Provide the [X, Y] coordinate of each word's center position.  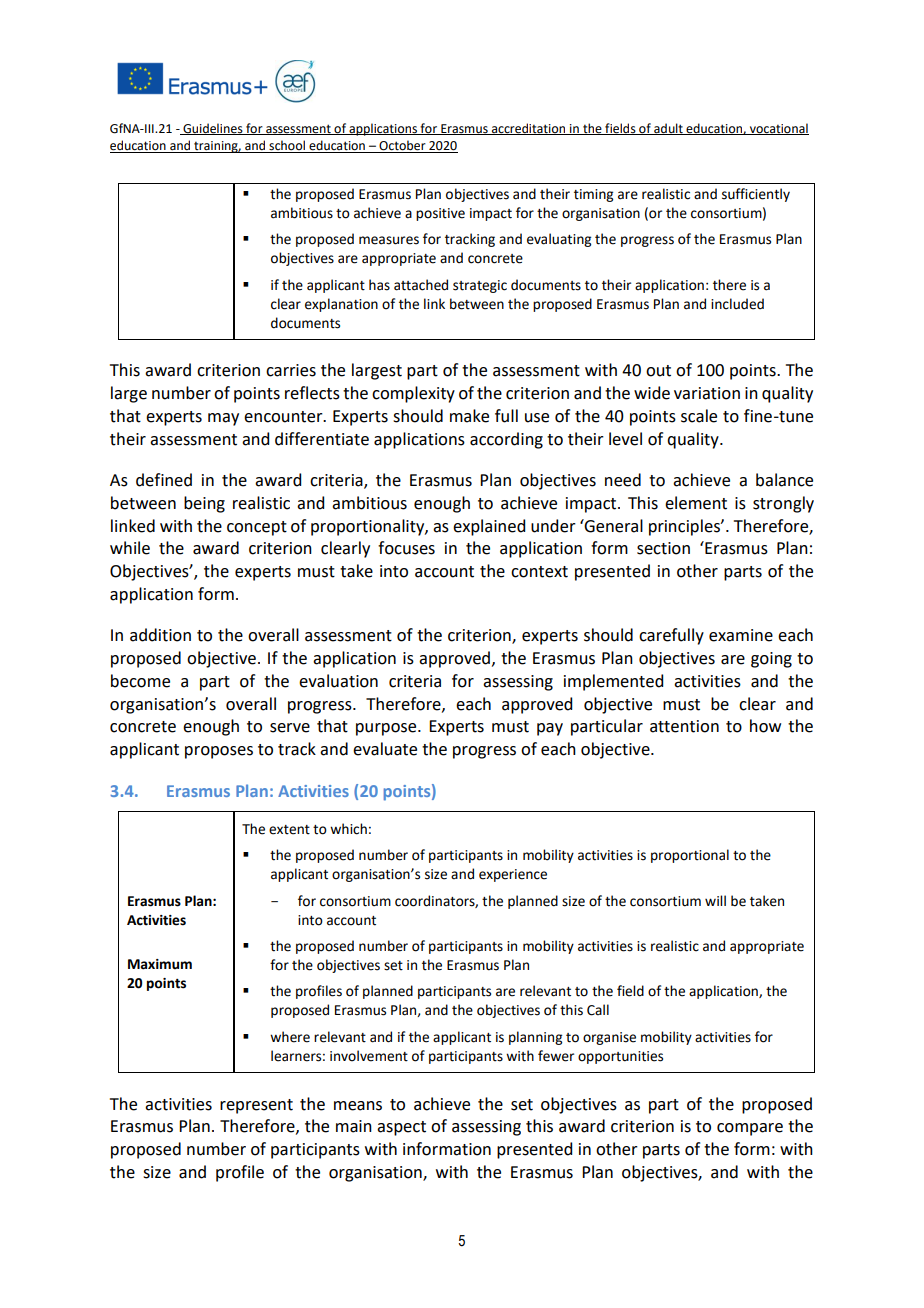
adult [668, 129]
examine [741, 635]
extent [289, 830]
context [539, 572]
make [469, 416]
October [402, 146]
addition [160, 635]
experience [513, 875]
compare [750, 1129]
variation [707, 393]
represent [256, 1106]
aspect [401, 1128]
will [715, 900]
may [223, 419]
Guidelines [213, 129]
